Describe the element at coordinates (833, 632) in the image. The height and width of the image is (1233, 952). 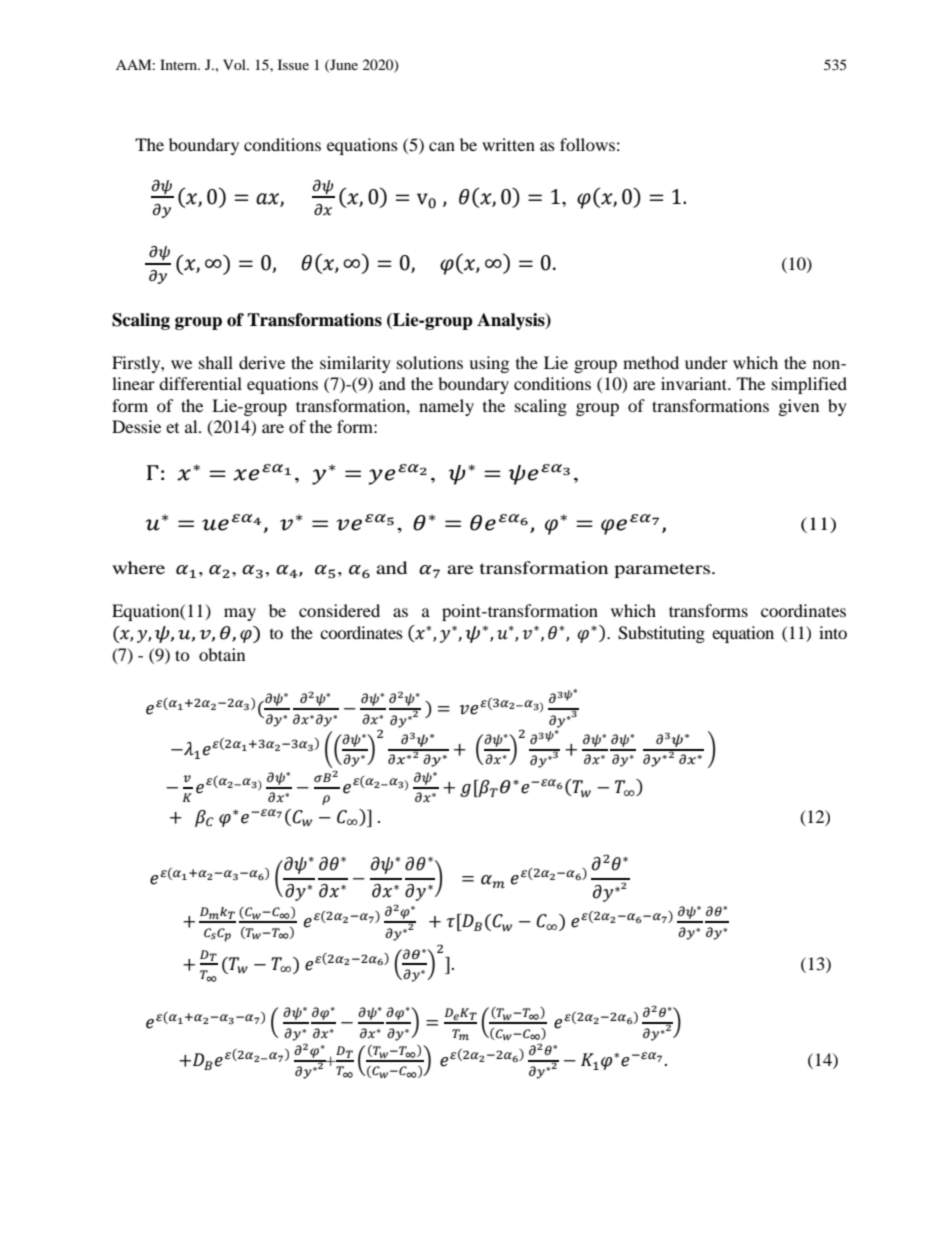
I see `into` at that location.
